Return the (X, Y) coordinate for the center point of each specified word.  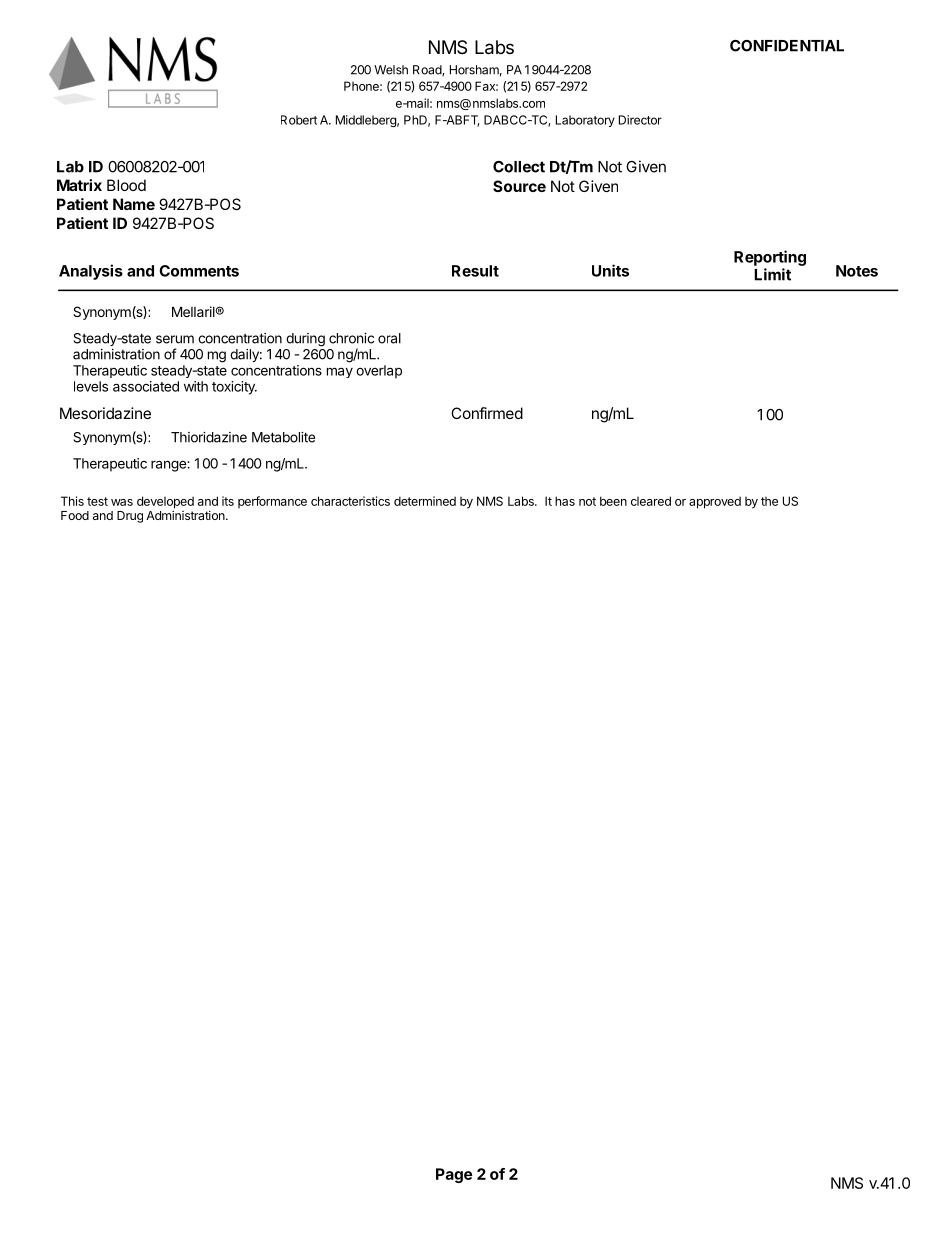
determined (425, 501)
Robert (299, 120)
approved (715, 502)
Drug (130, 517)
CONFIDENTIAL (787, 46)
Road (428, 70)
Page (454, 1175)
